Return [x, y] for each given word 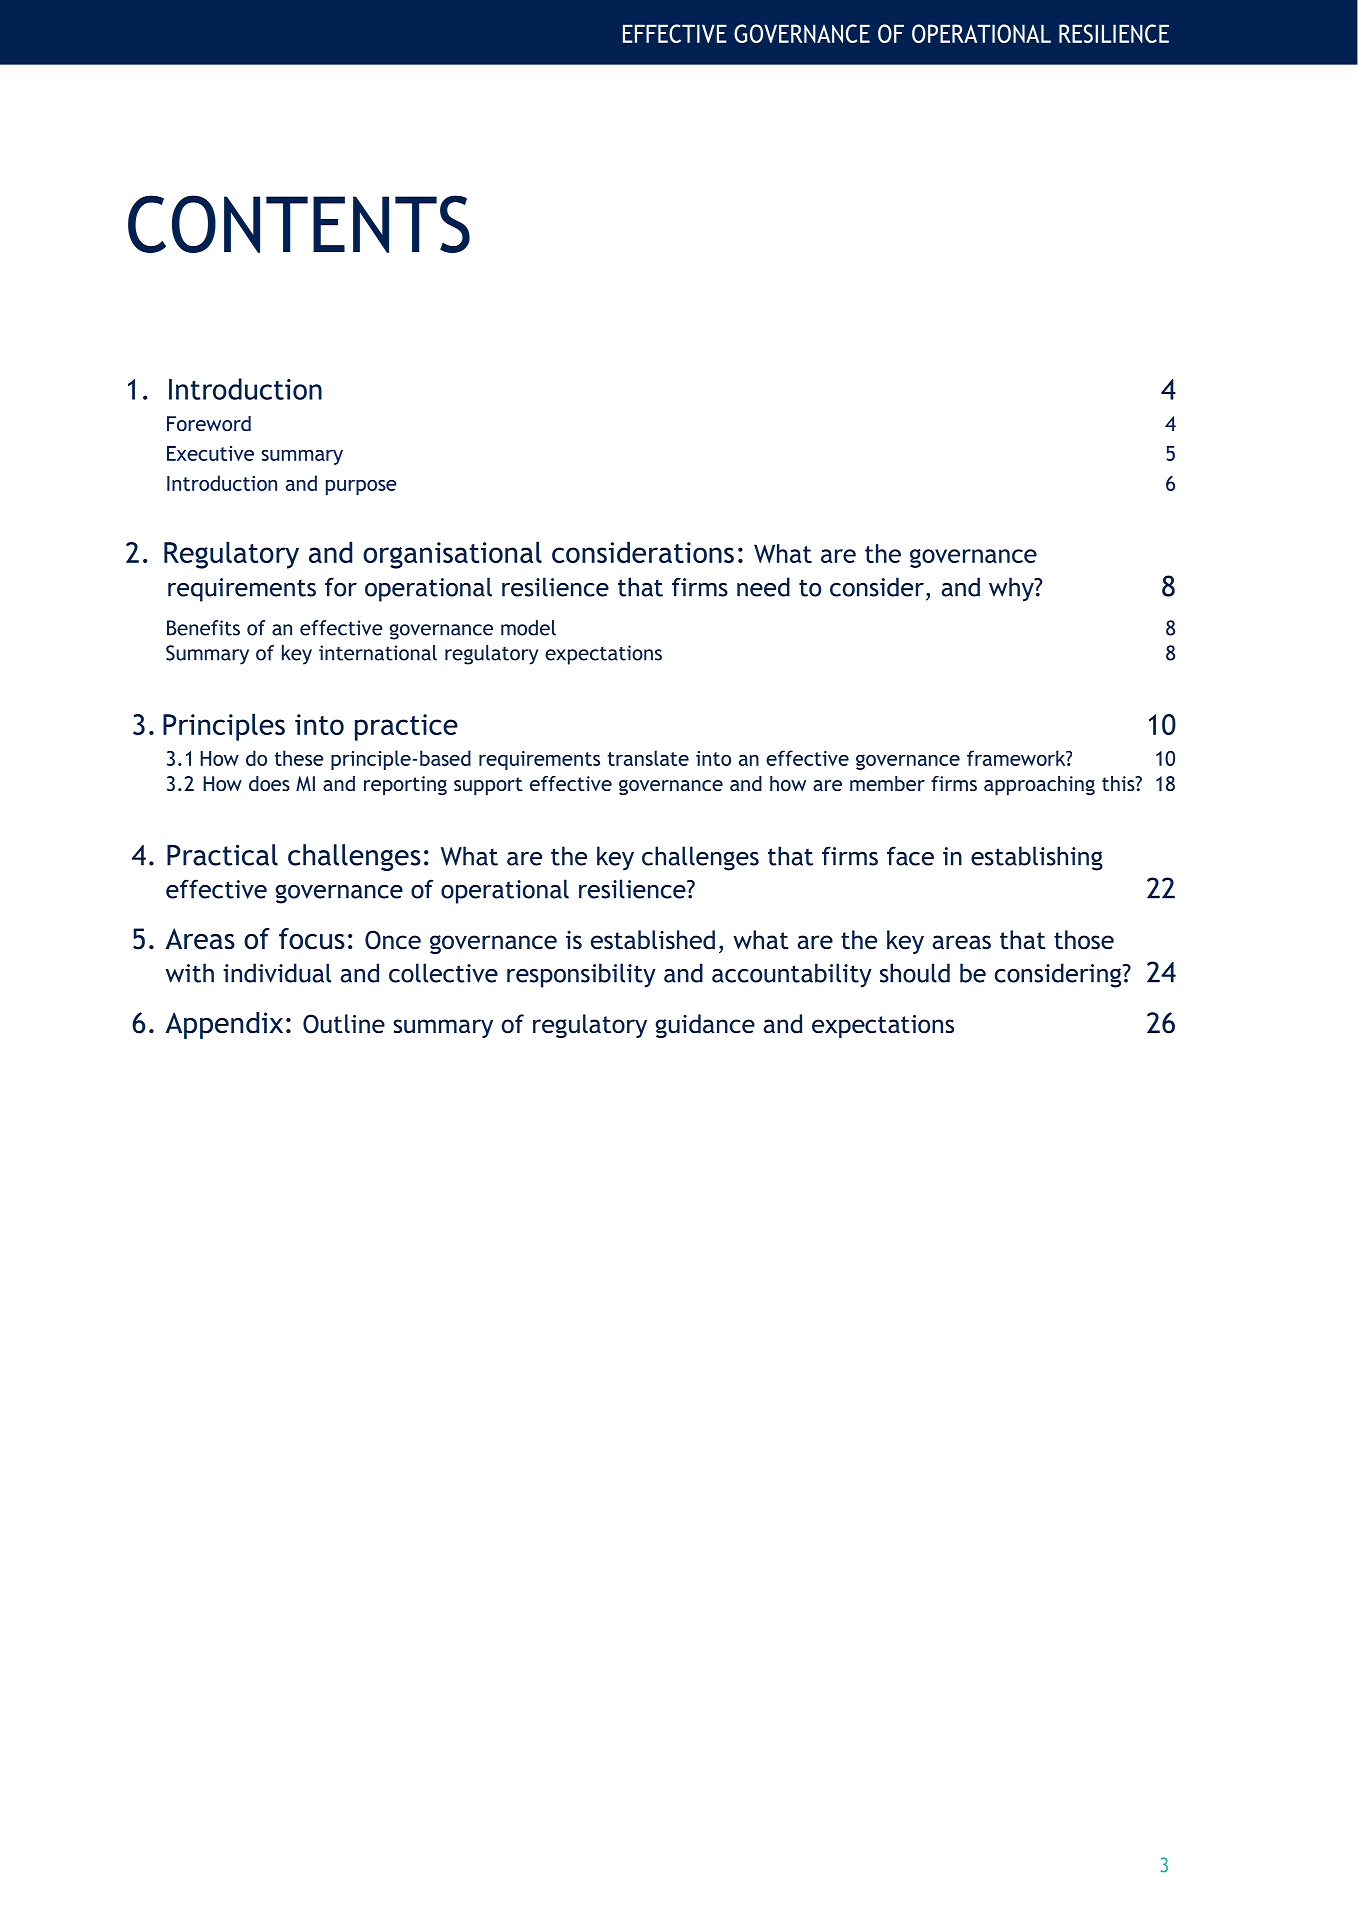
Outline [344, 1024]
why [1012, 589]
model [528, 628]
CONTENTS [299, 224]
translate [648, 758]
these [299, 758]
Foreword [209, 423]
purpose [361, 487]
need [763, 587]
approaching [1039, 785]
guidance [705, 1026]
